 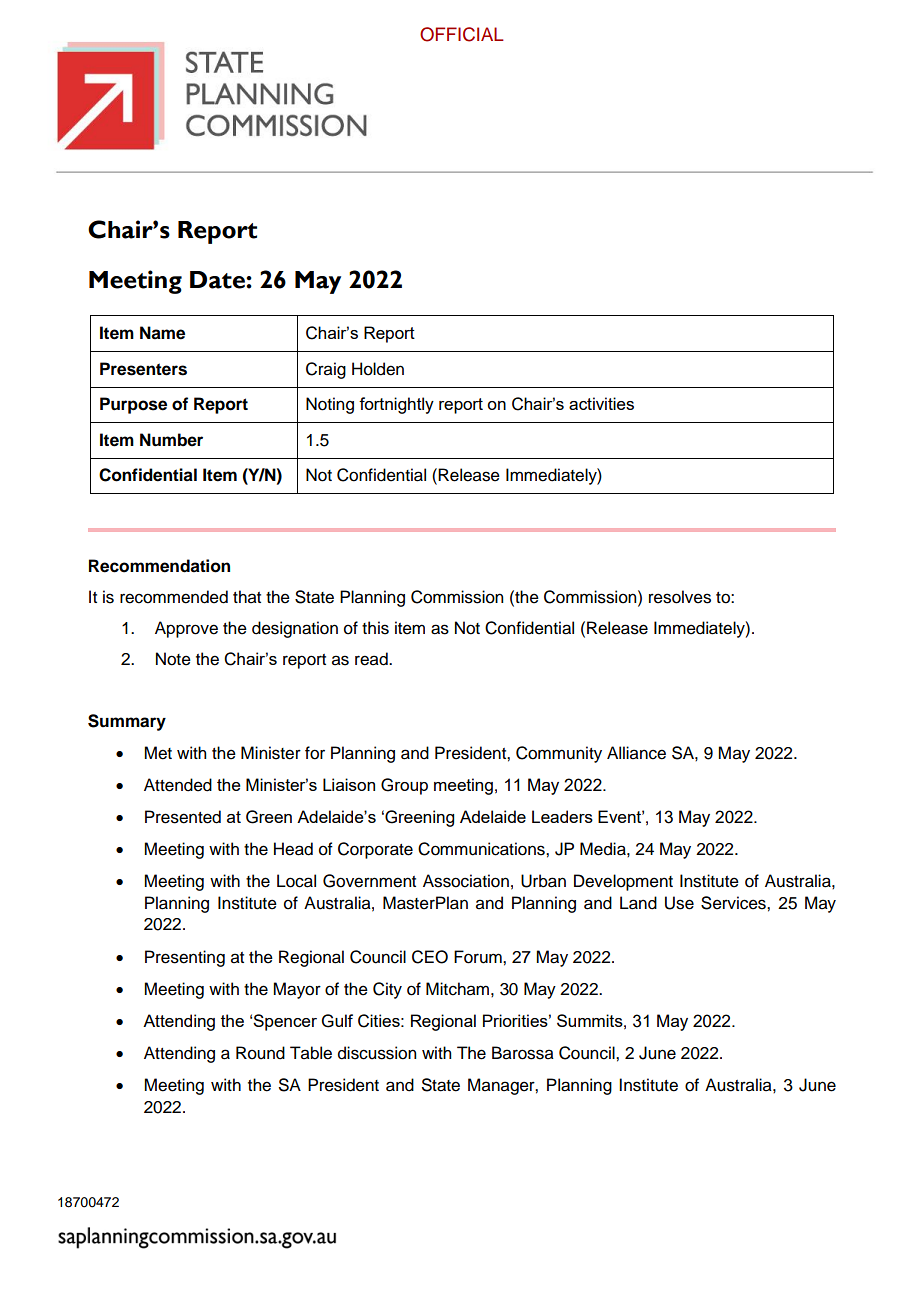 I want to click on Date, so click(x=218, y=280).
